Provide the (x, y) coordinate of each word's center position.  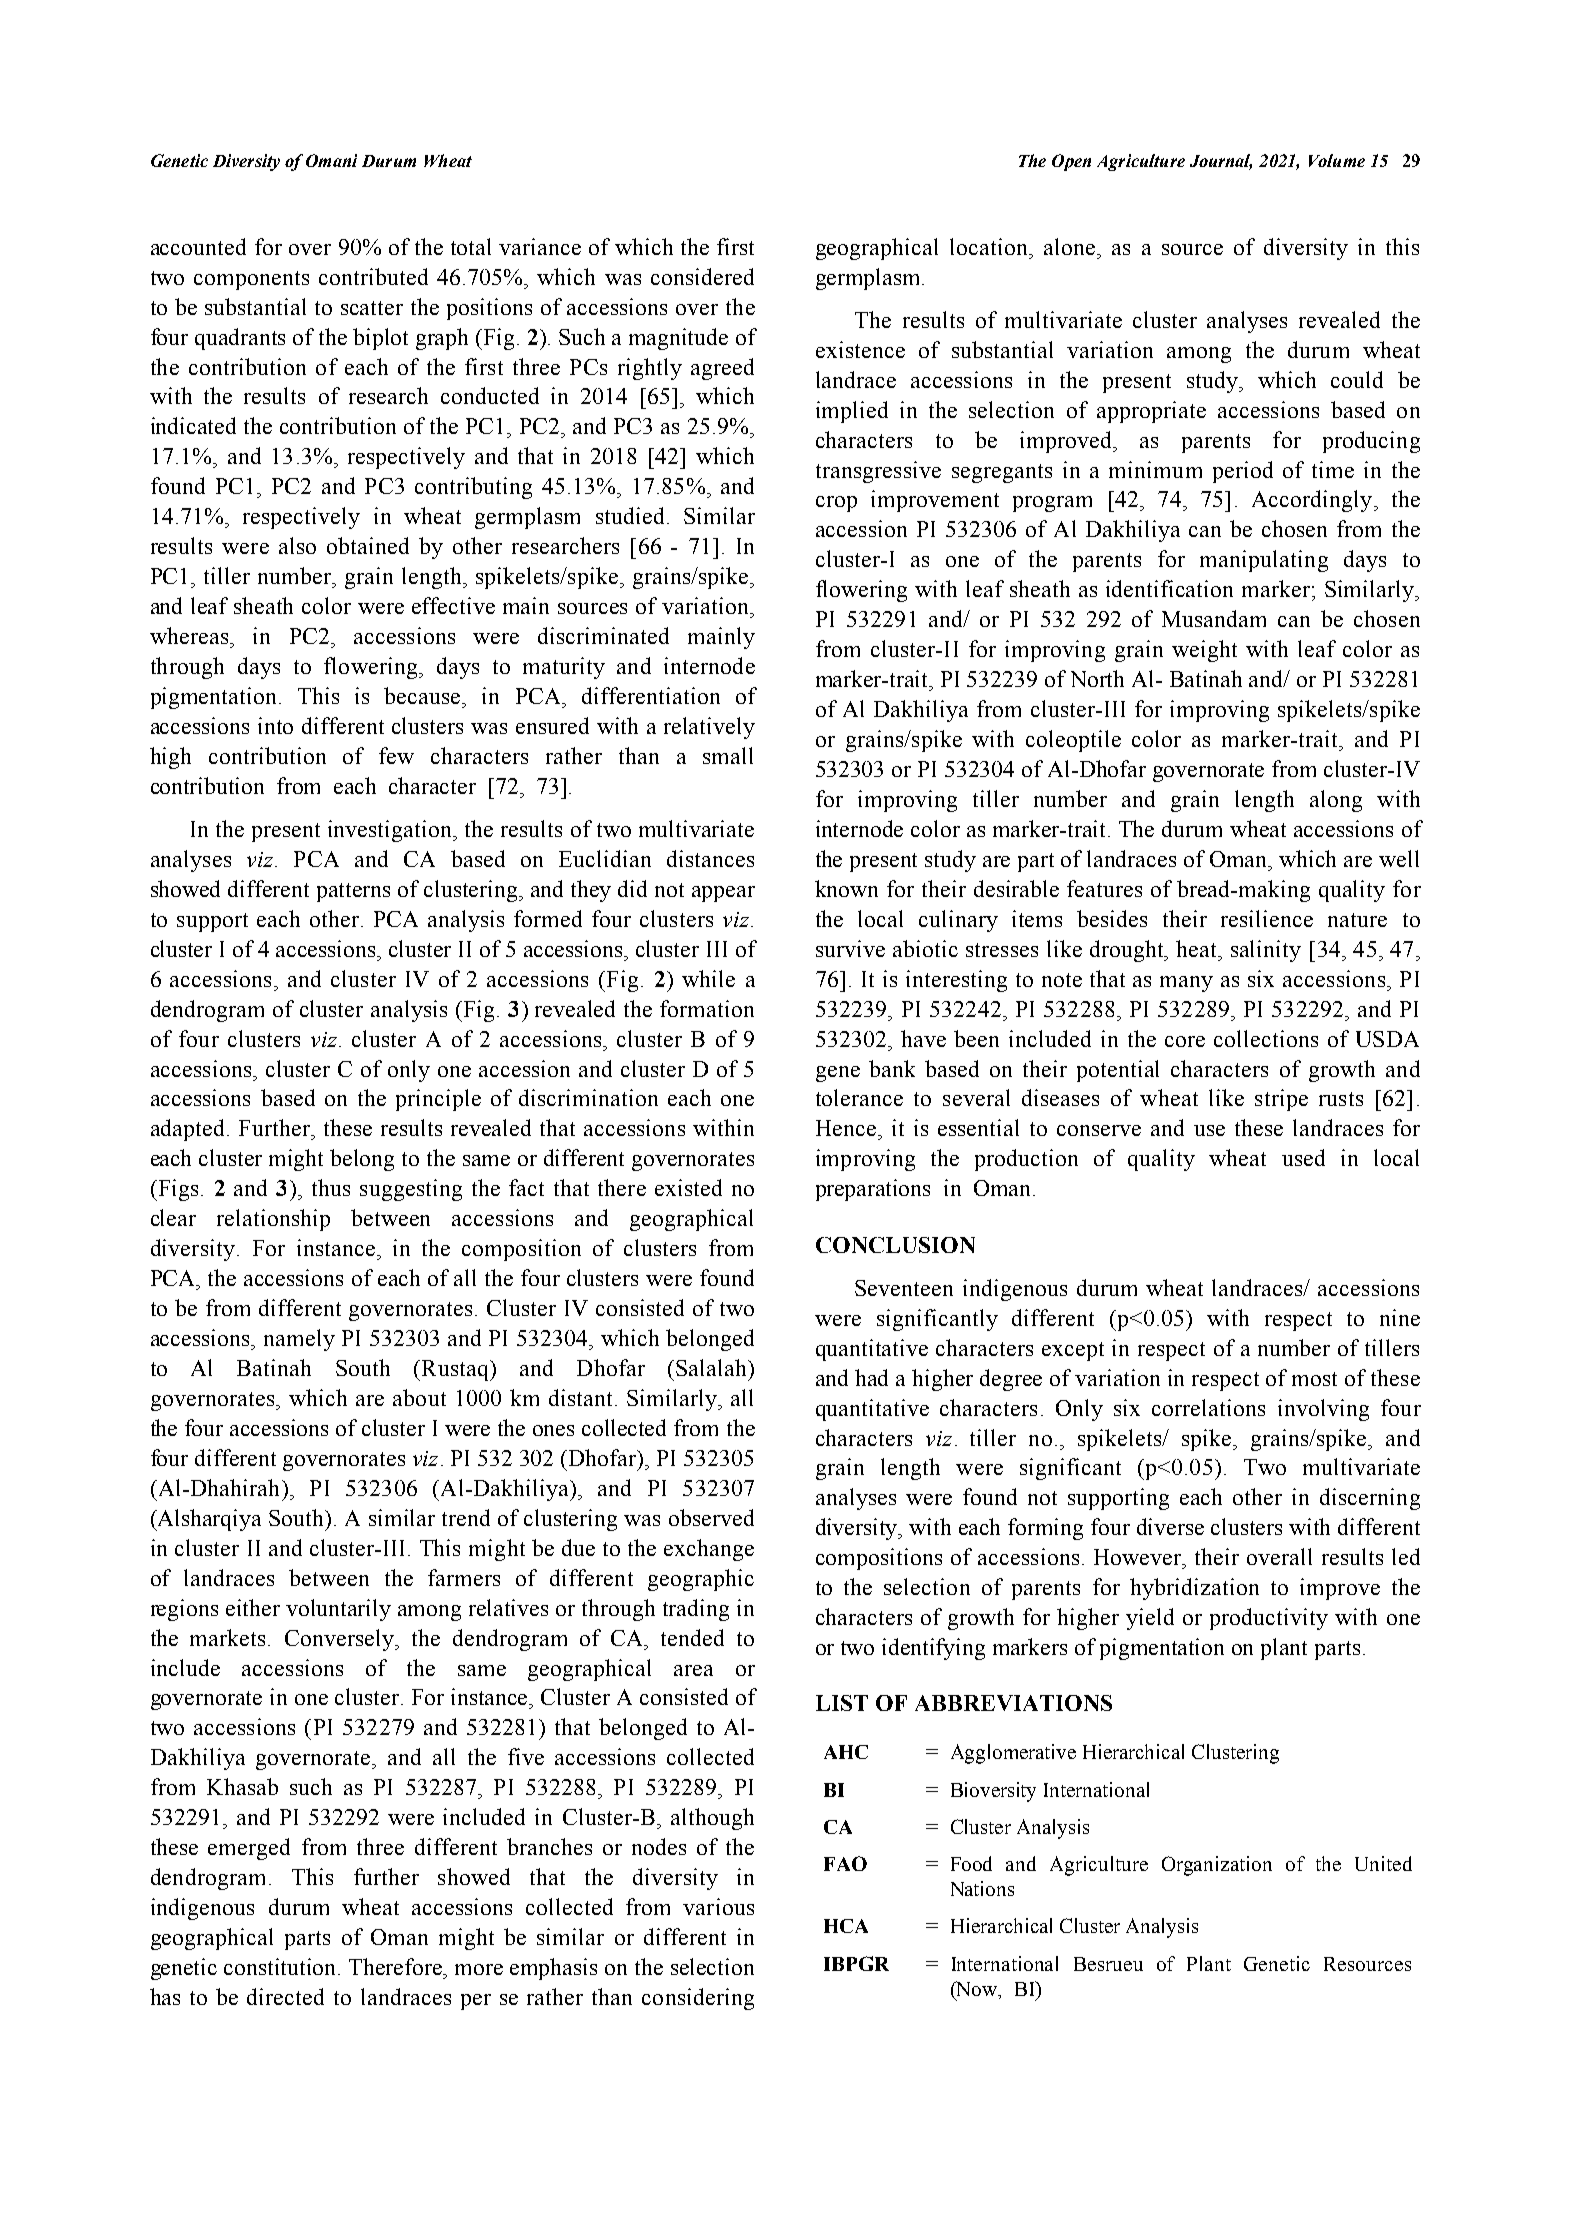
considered (702, 276)
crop (836, 504)
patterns (353, 892)
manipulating (1264, 561)
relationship (273, 1220)
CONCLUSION (895, 1245)
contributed (373, 276)
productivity (1269, 1619)
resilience (1267, 918)
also (297, 545)
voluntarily (338, 1610)
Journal (1221, 162)
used (1303, 1157)
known (846, 888)
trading (696, 1610)
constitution (281, 1966)
